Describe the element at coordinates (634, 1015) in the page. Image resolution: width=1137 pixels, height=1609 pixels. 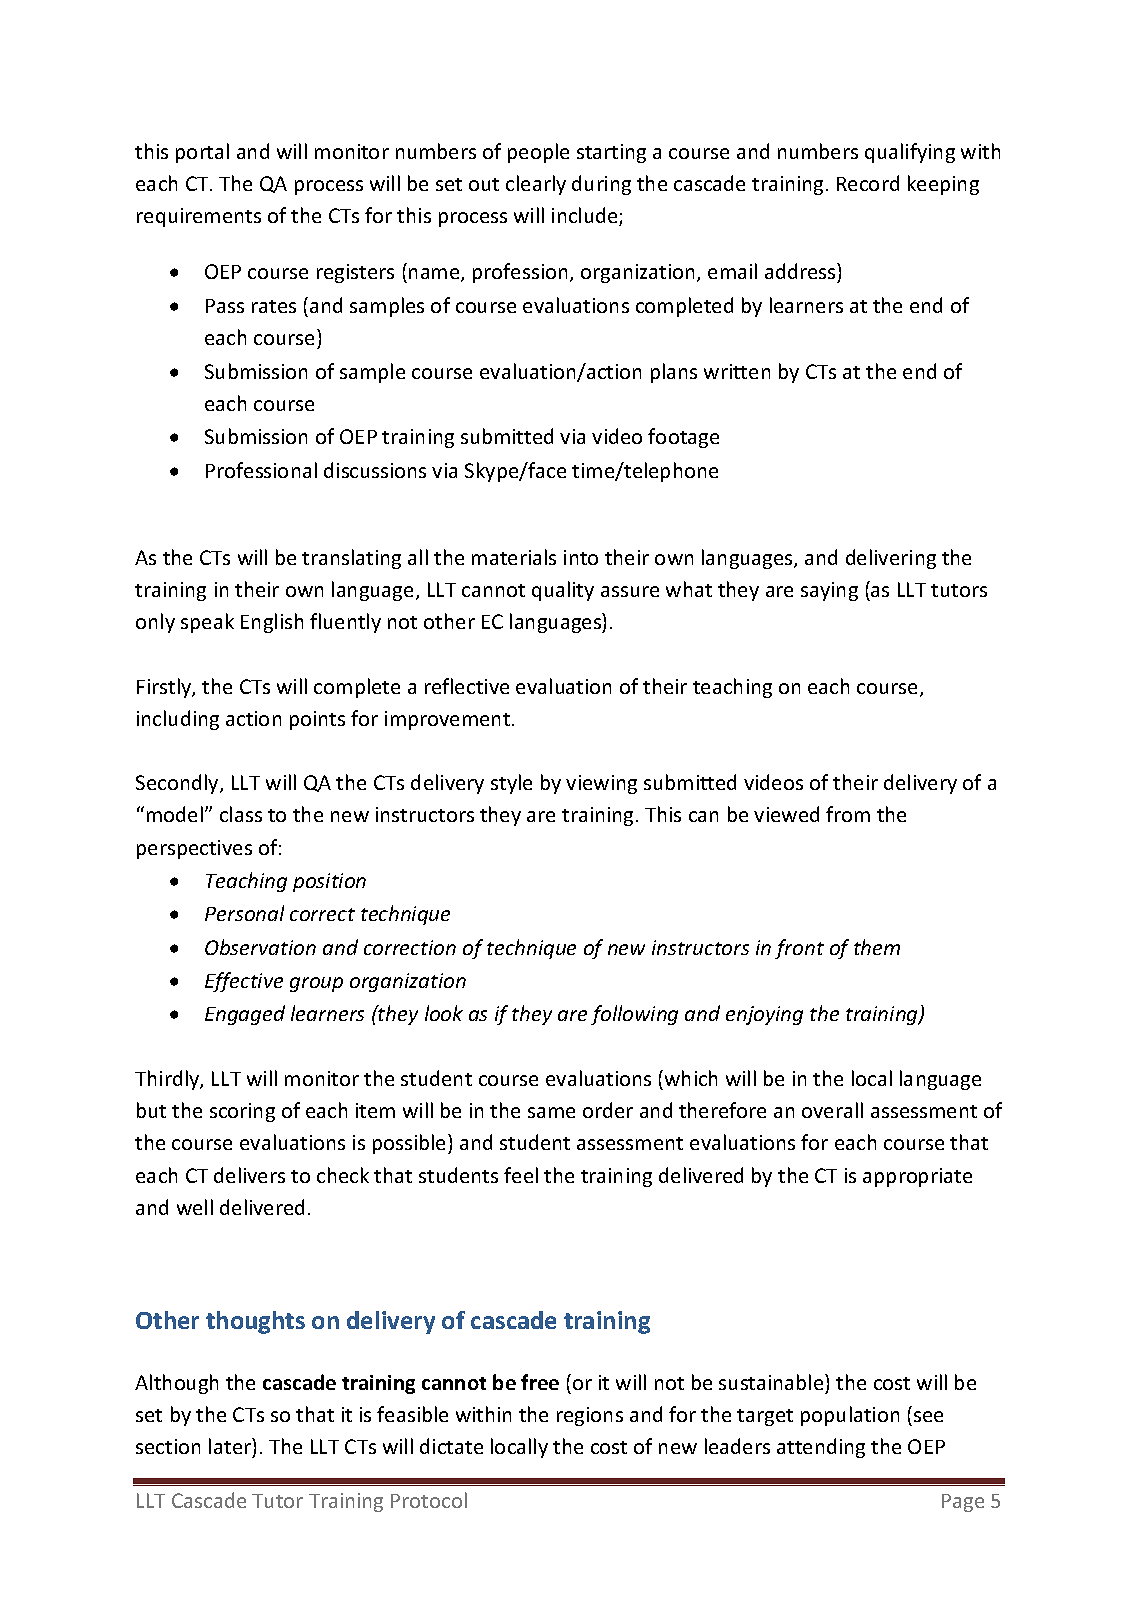
I see `following` at that location.
